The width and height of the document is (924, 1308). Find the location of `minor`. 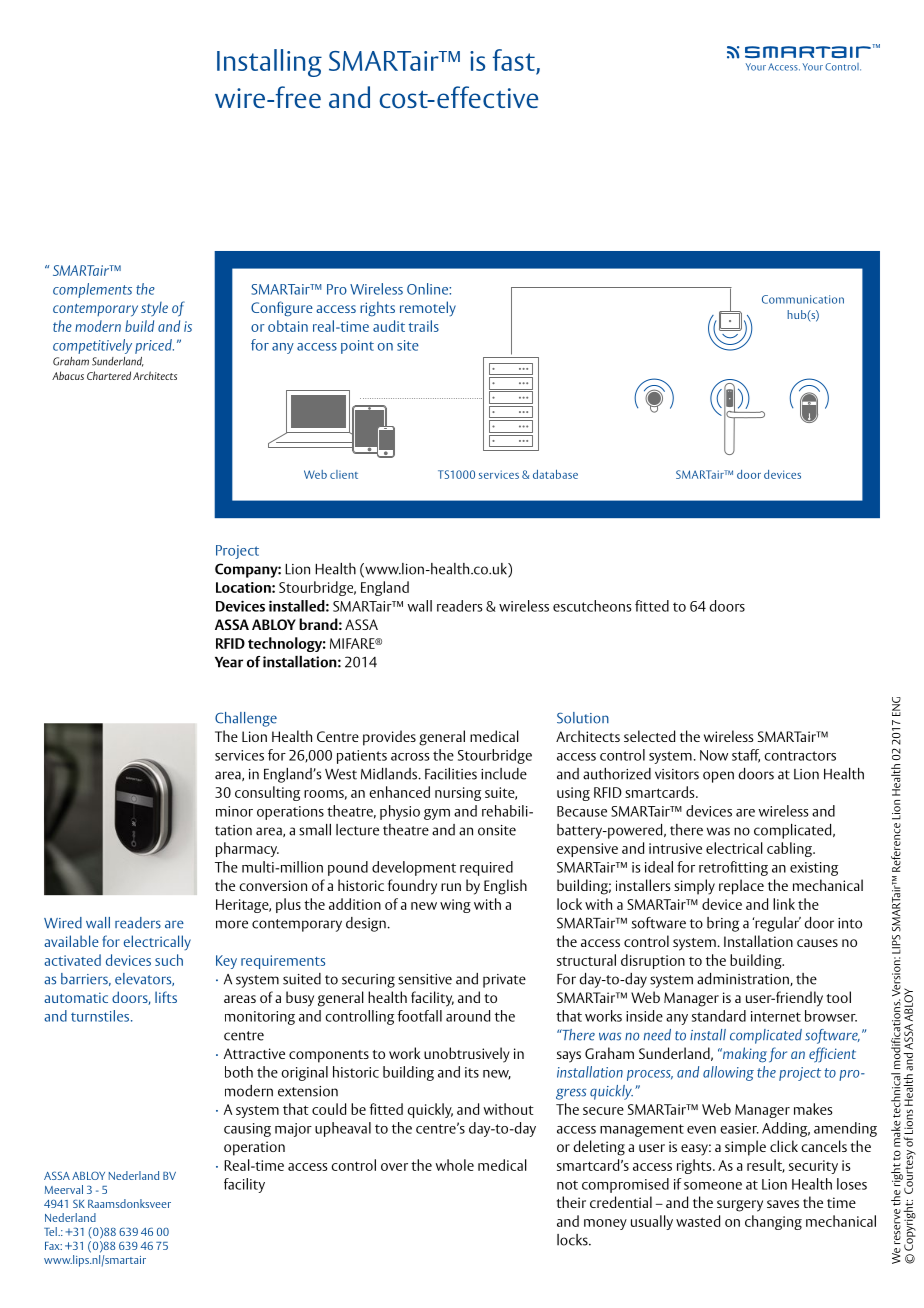

minor is located at coordinates (234, 811).
